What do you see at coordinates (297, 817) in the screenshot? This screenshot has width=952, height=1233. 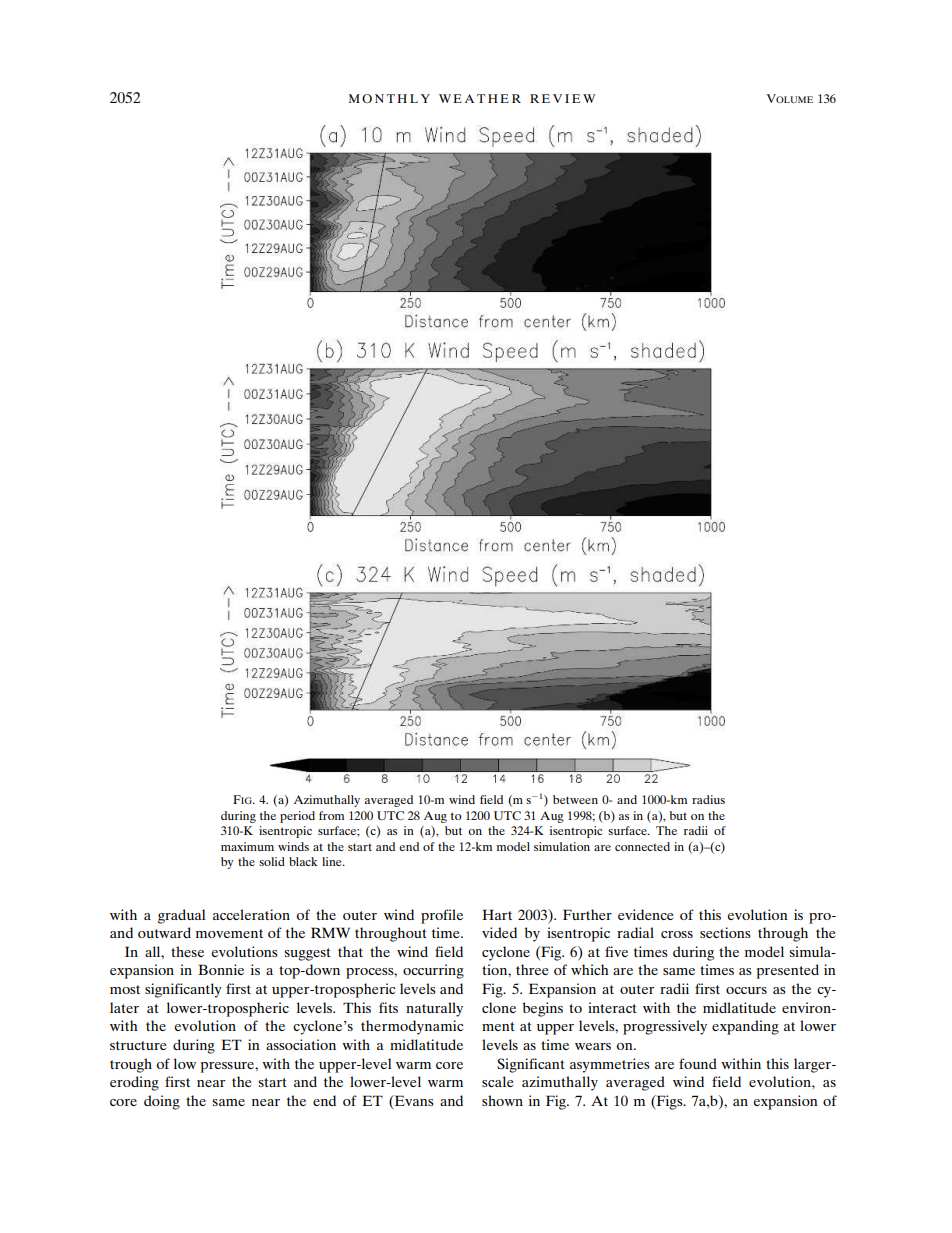 I see `period` at bounding box center [297, 817].
